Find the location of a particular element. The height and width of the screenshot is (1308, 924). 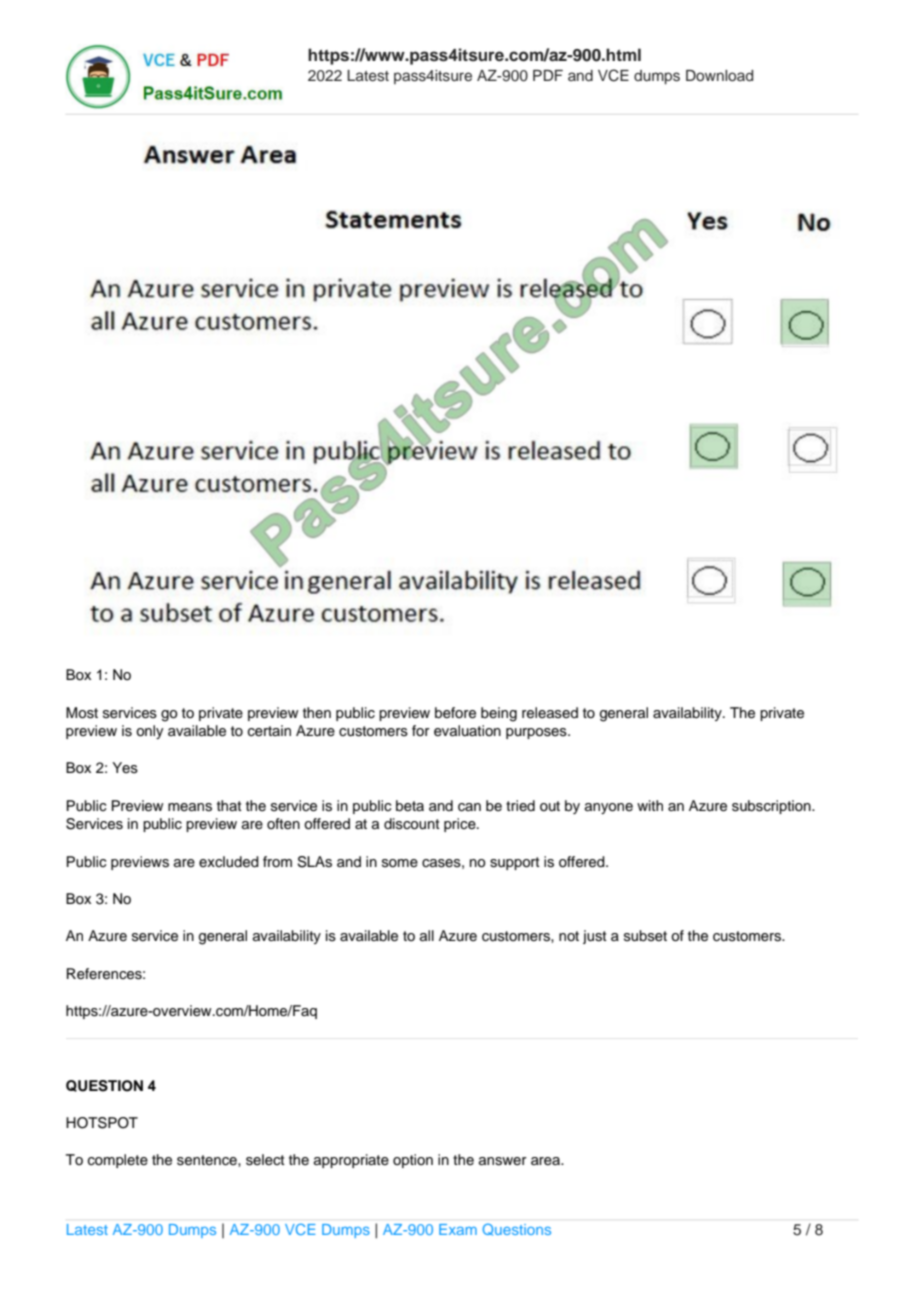

purposes is located at coordinates (537, 733).
